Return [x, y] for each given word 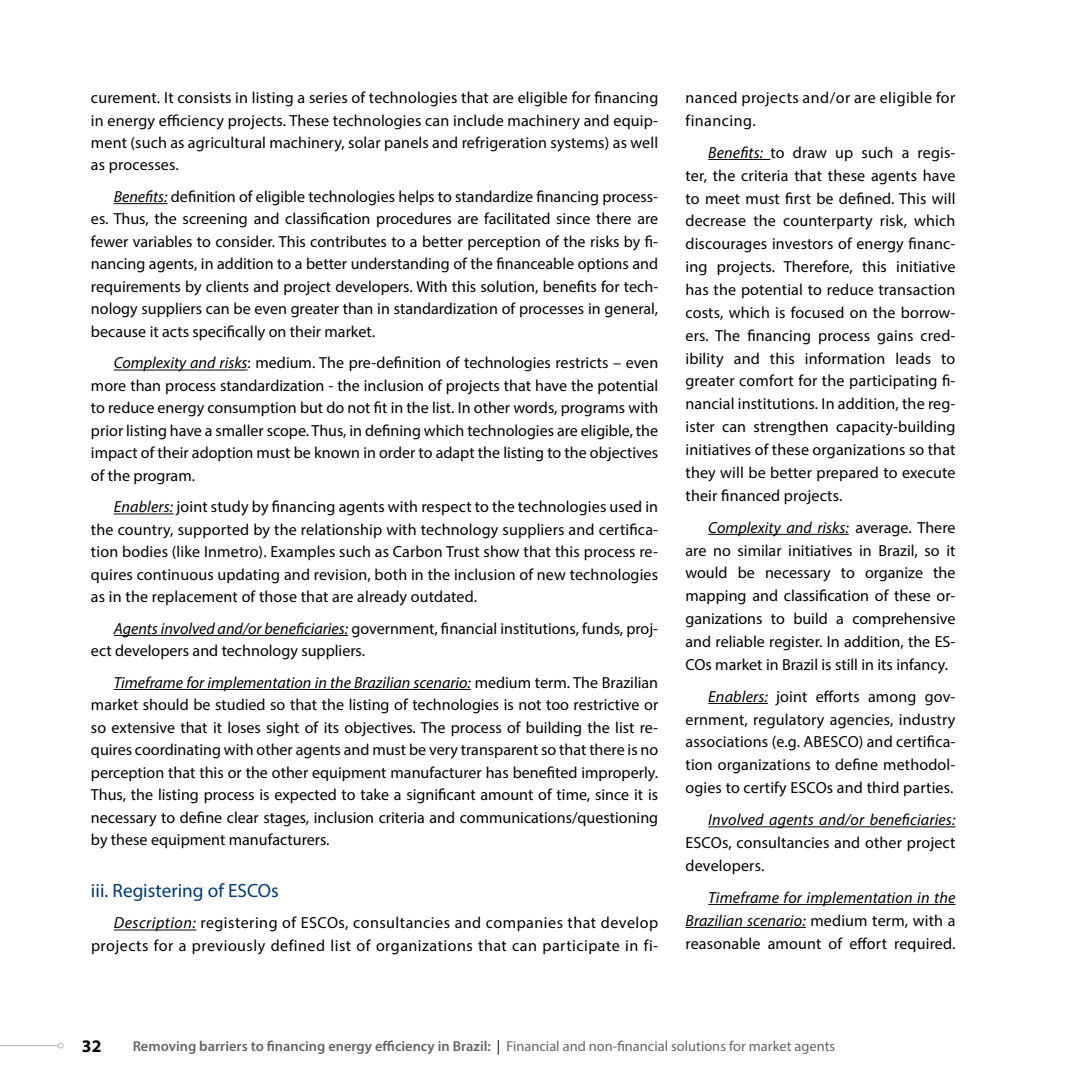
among [892, 700]
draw [810, 152]
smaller [240, 430]
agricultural [226, 144]
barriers [223, 1046]
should [165, 704]
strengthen [791, 428]
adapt [455, 453]
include [479, 120]
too [557, 705]
